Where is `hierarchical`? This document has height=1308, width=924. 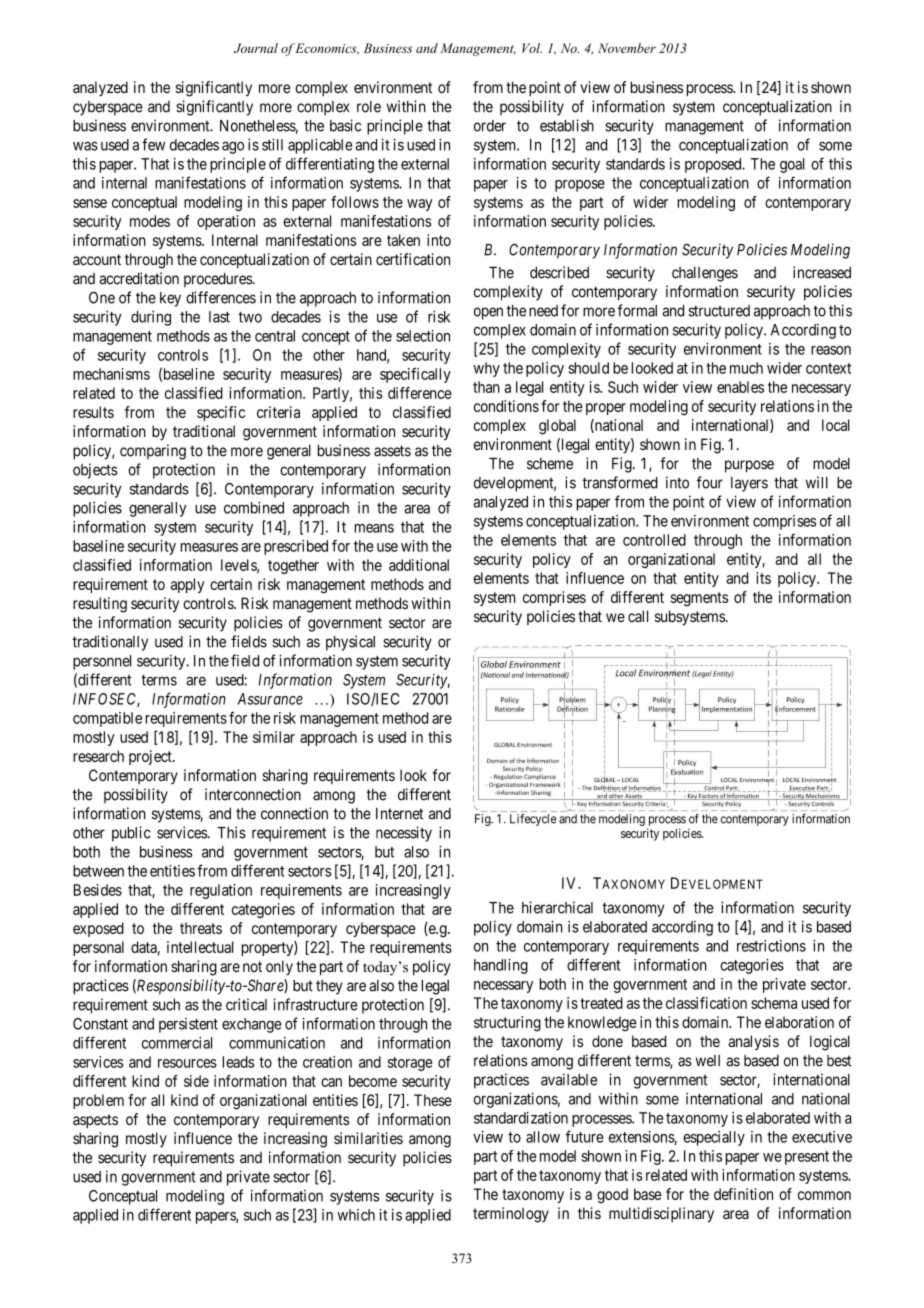
hierarchical is located at coordinates (557, 907).
